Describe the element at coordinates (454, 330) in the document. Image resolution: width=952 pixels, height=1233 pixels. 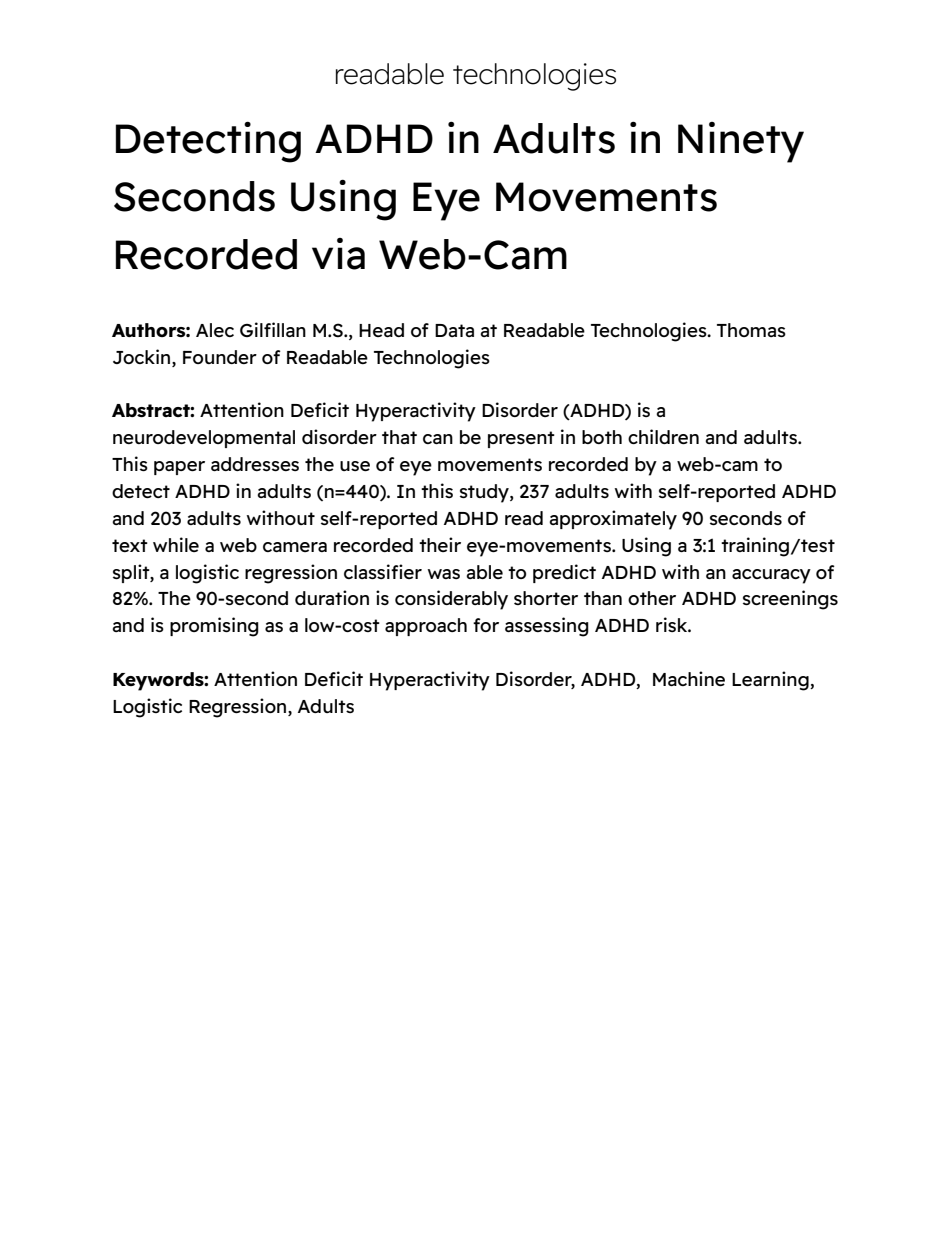
I see `Data` at that location.
